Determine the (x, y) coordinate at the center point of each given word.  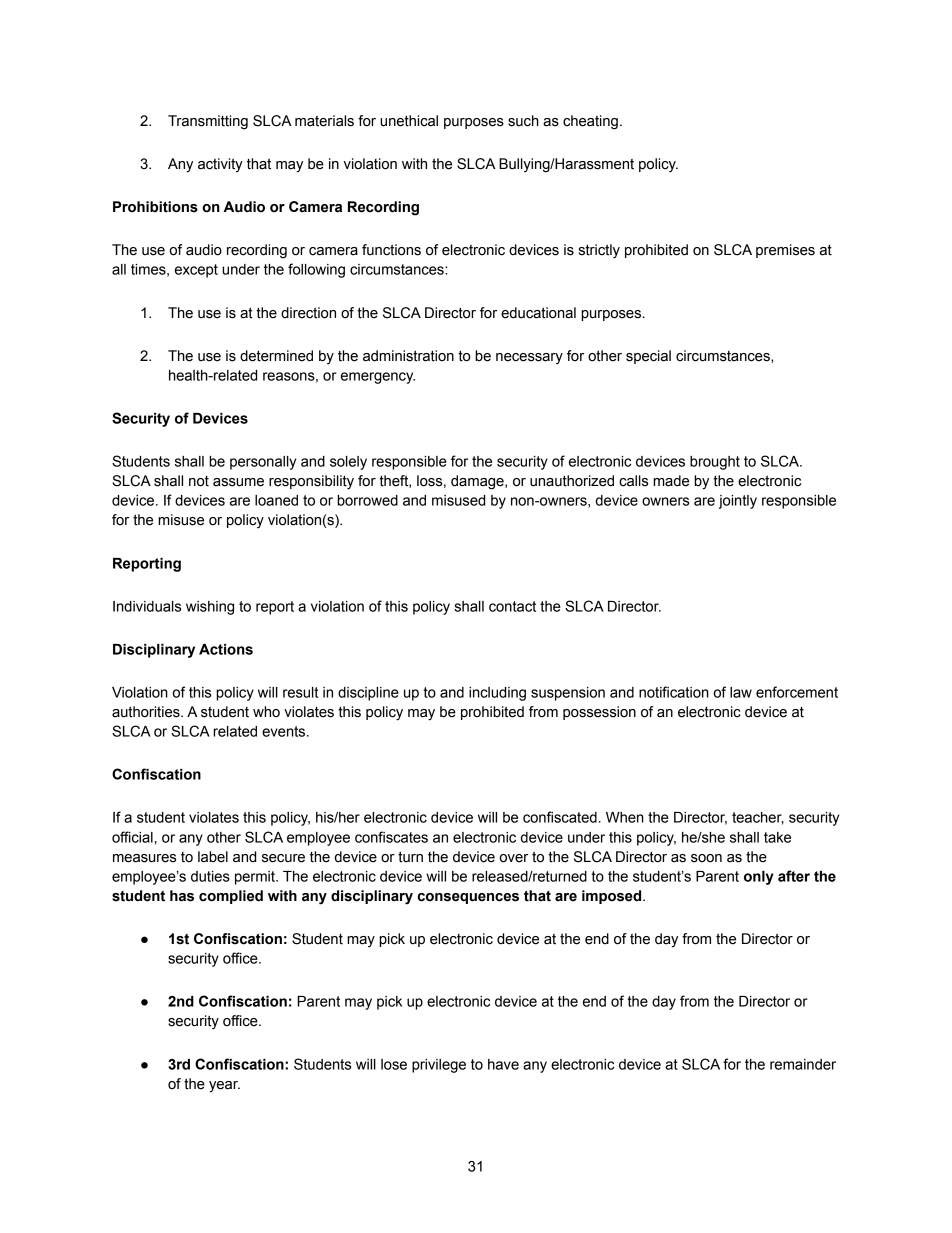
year (224, 1087)
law (741, 692)
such (523, 121)
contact (512, 606)
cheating (590, 122)
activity (220, 165)
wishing (210, 608)
